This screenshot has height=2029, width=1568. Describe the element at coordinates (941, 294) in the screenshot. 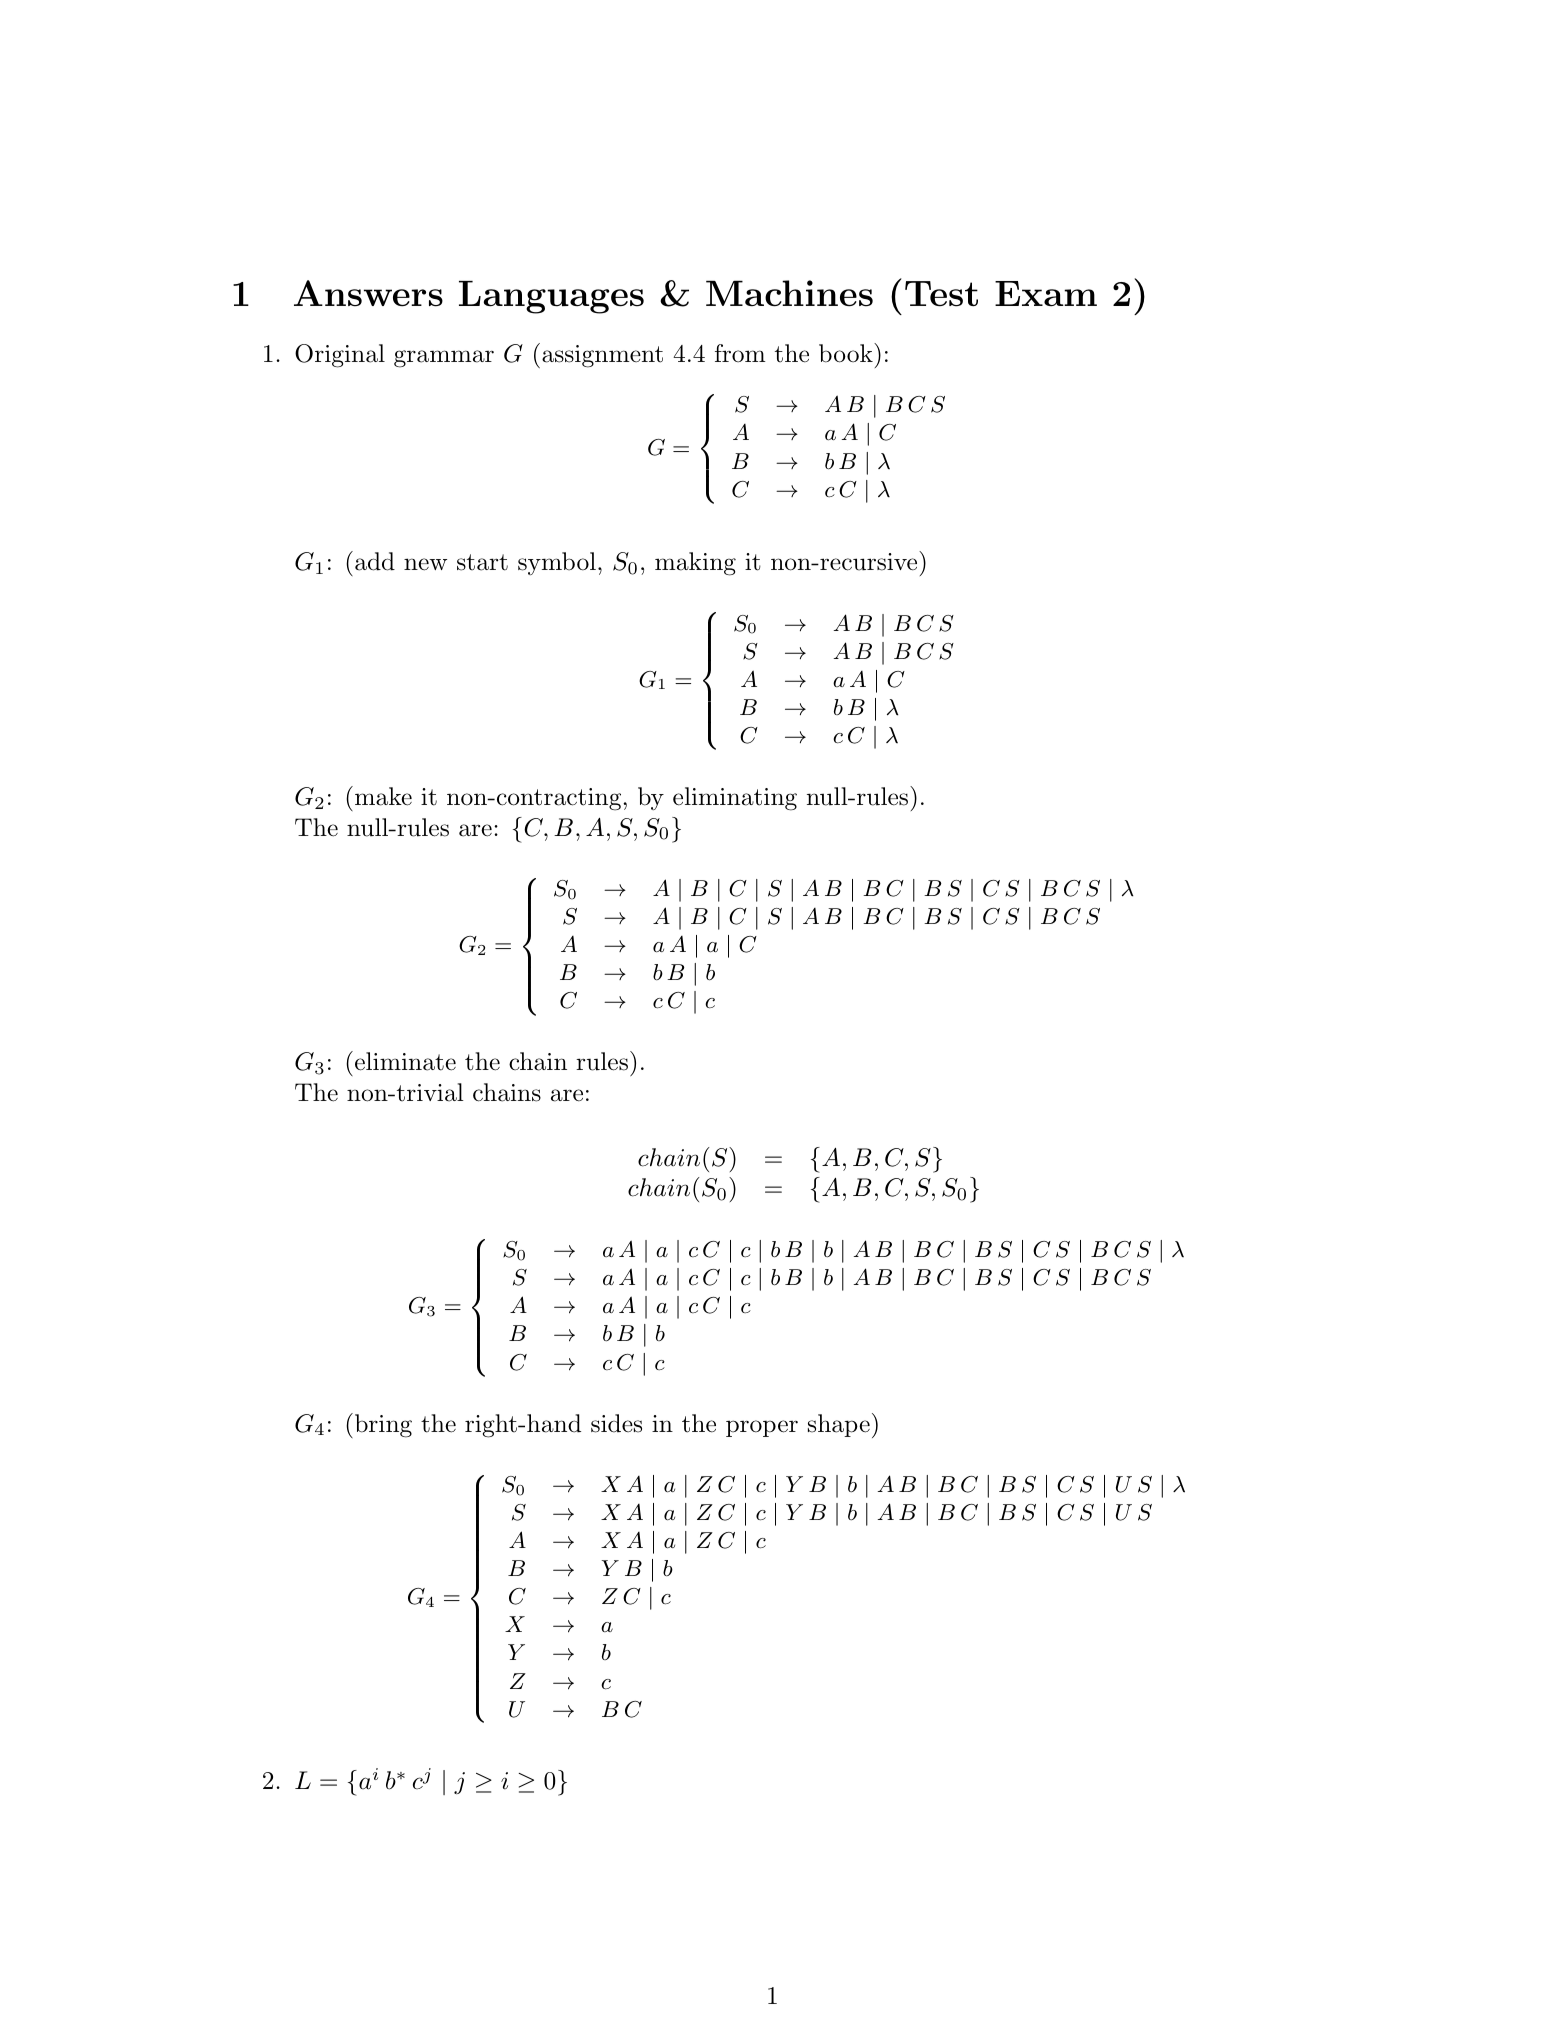

I see `Test` at that location.
